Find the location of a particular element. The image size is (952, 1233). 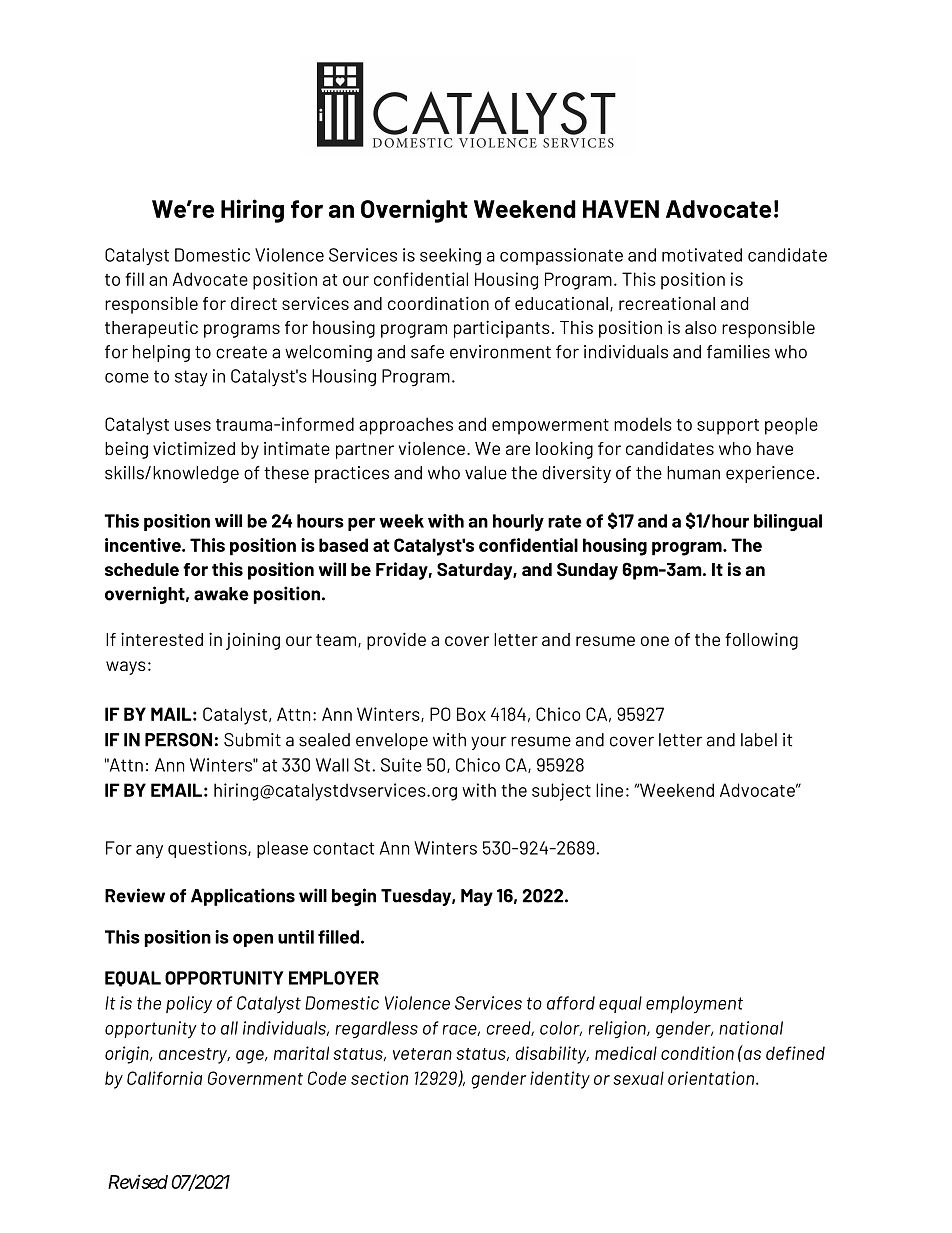

Revised is located at coordinates (138, 1181).
